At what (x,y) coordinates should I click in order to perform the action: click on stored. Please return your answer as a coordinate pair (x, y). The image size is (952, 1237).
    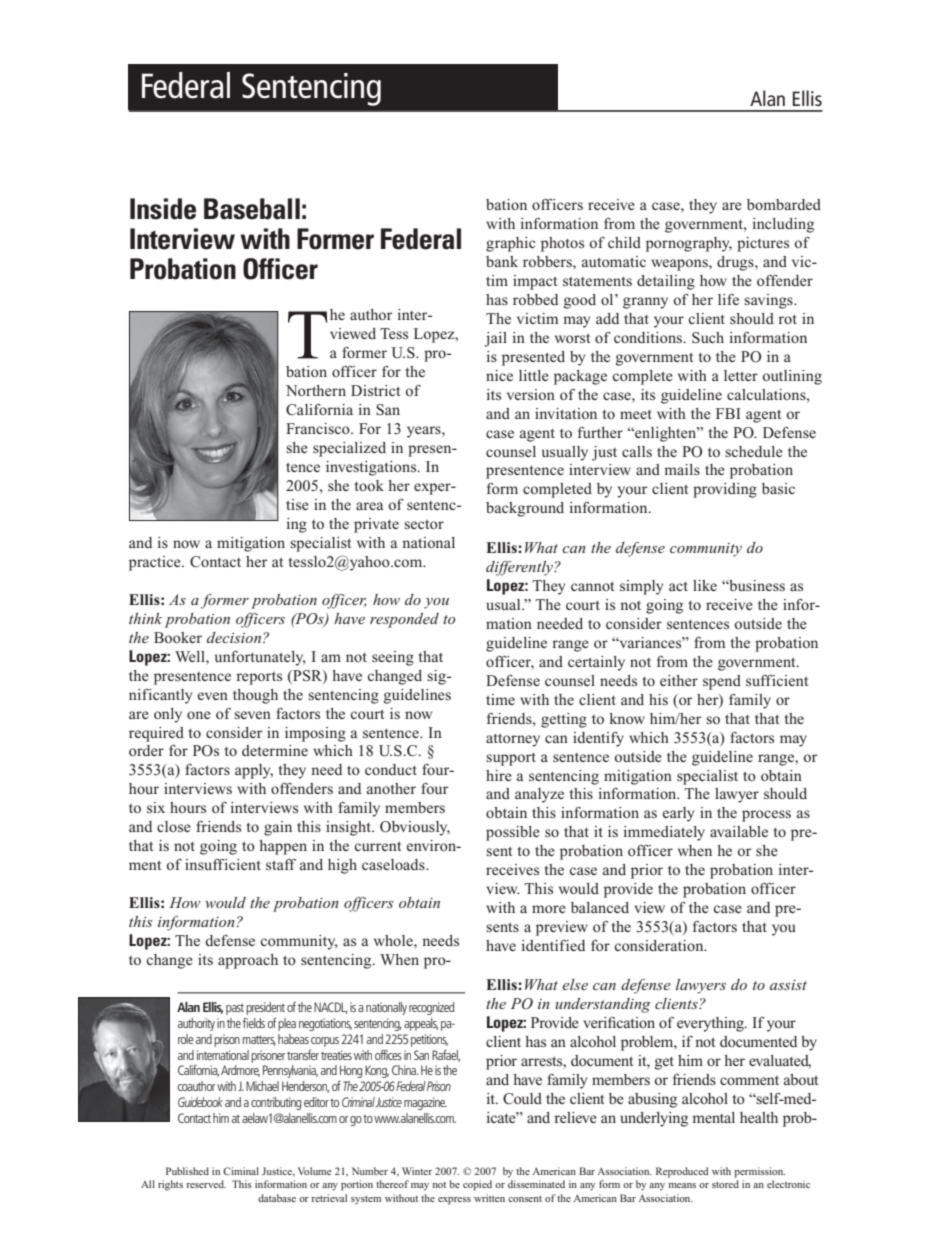
    Looking at the image, I should click on (725, 1184).
